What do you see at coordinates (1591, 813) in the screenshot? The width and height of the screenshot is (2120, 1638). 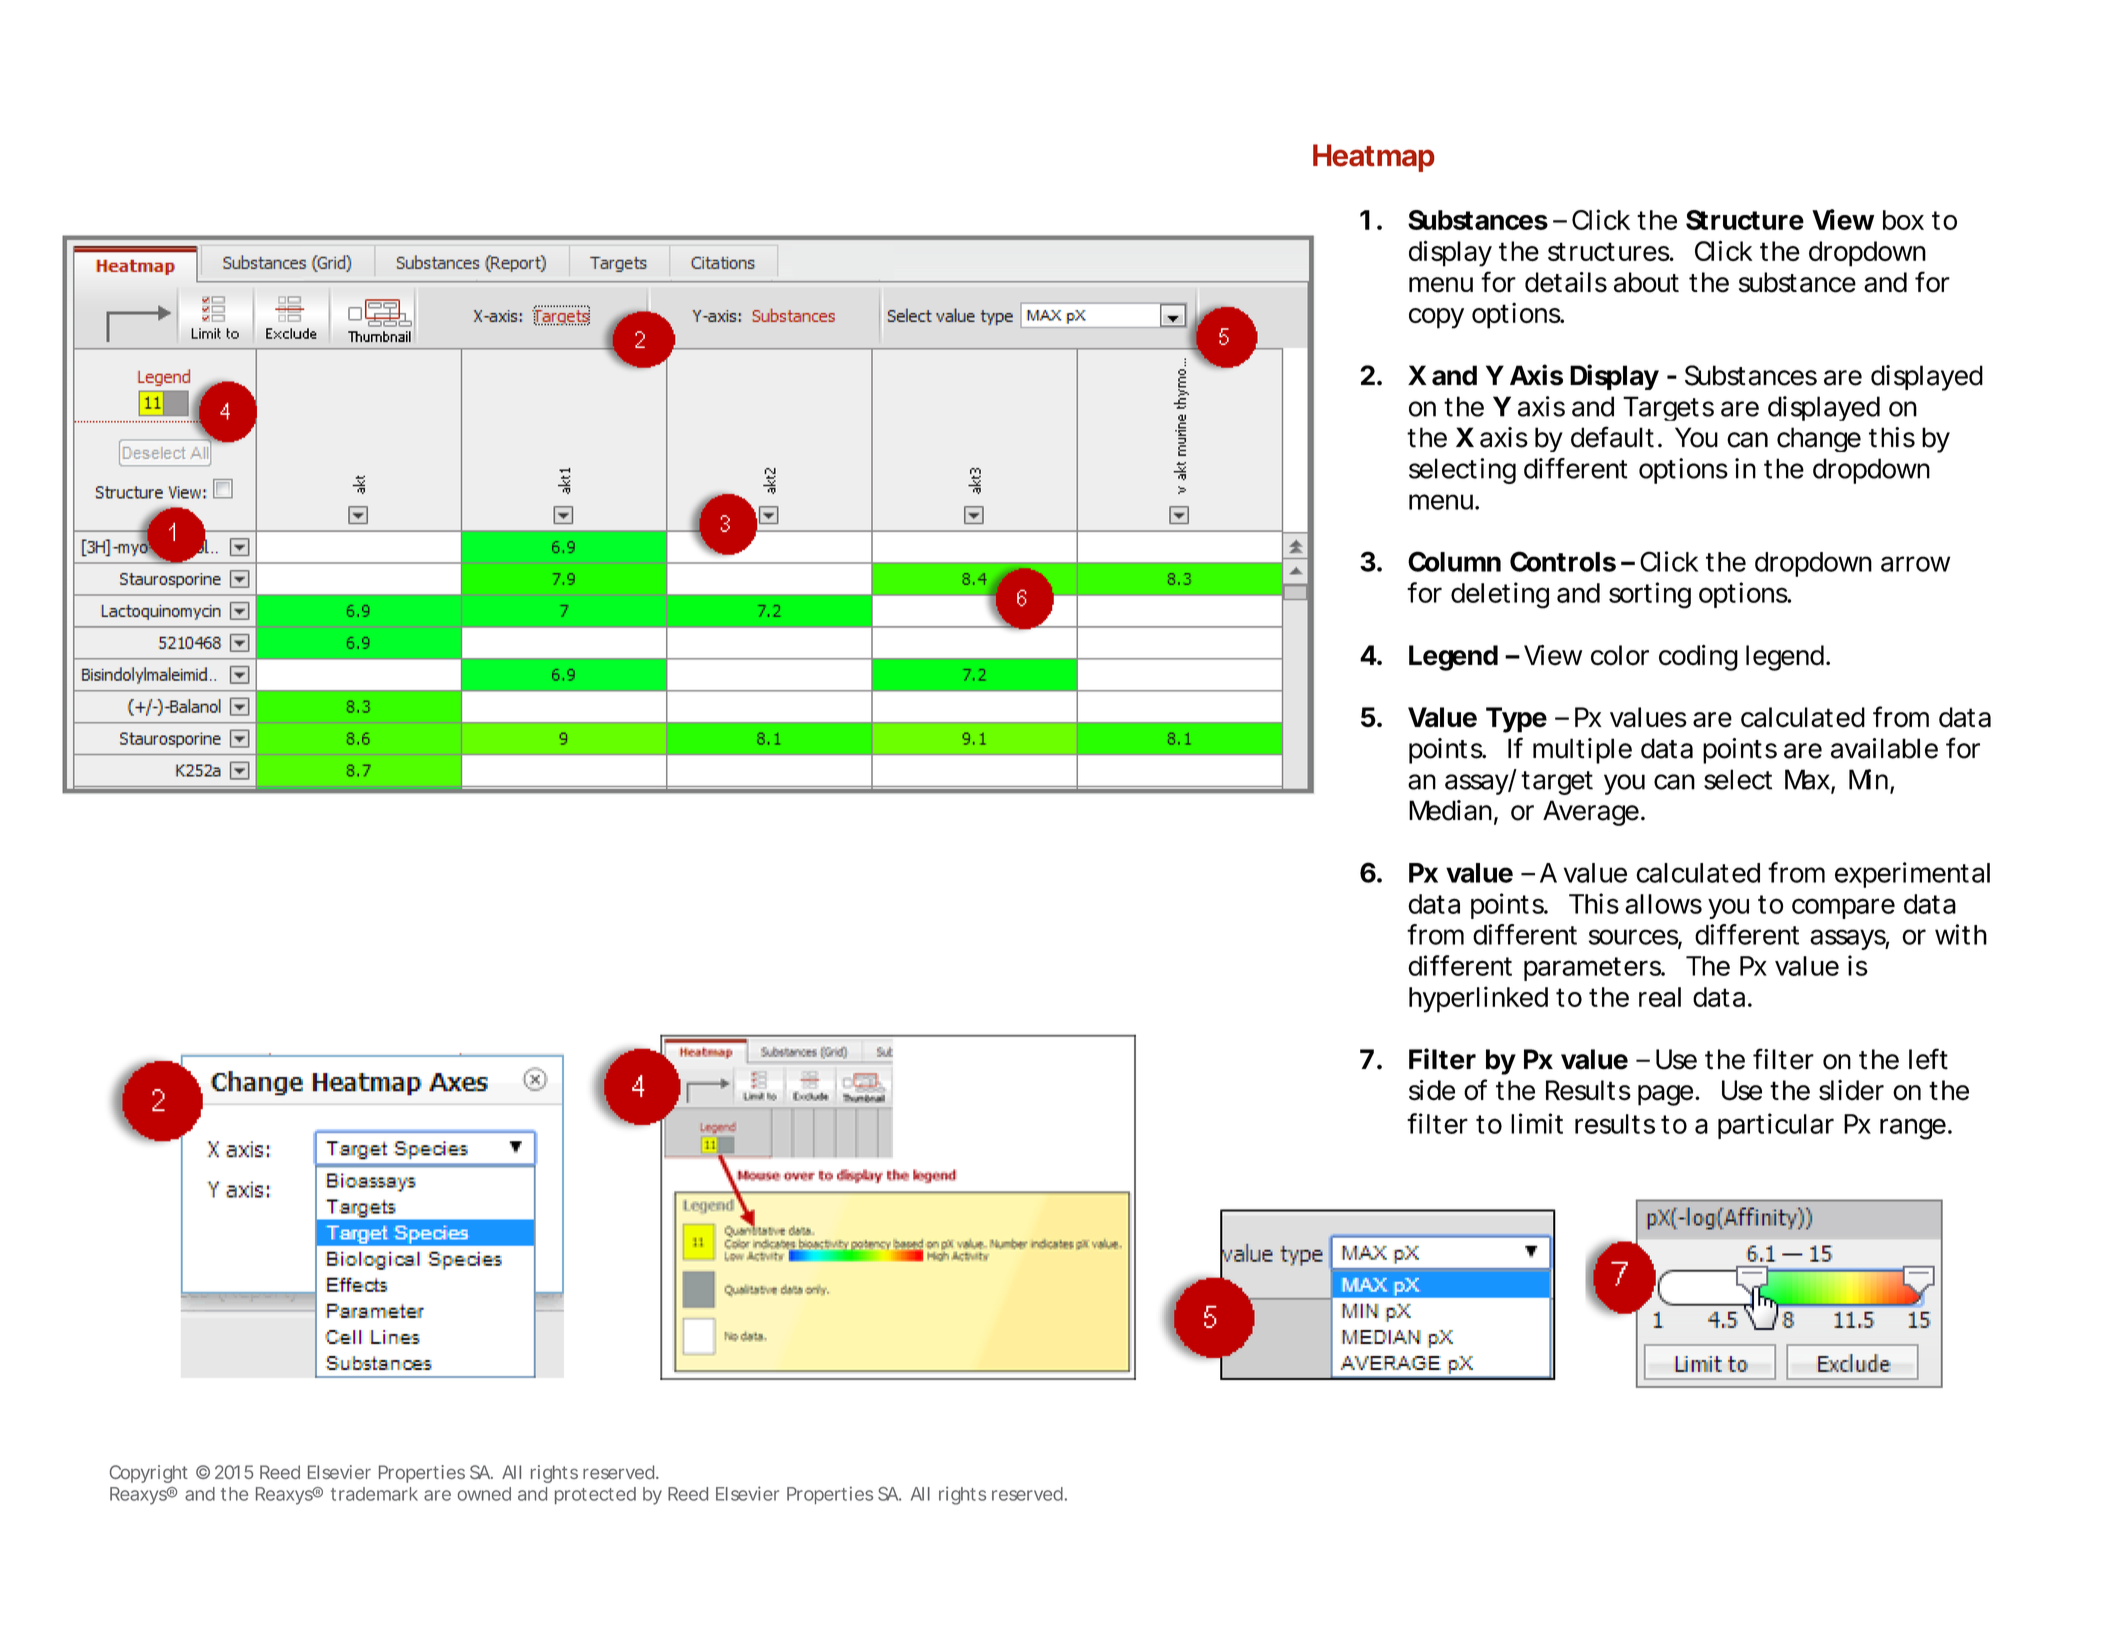 I see `Average` at bounding box center [1591, 813].
